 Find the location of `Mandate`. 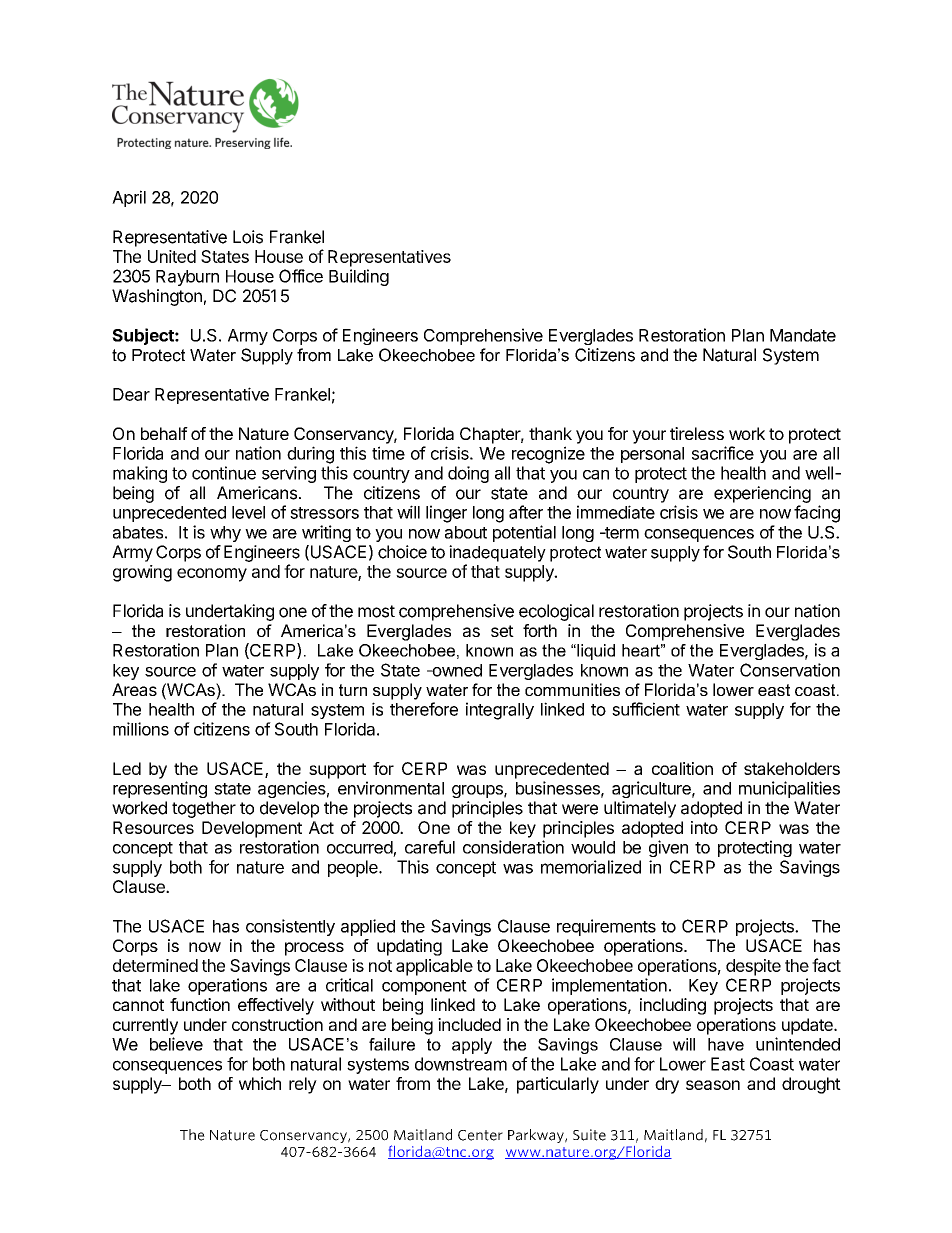

Mandate is located at coordinates (803, 335).
